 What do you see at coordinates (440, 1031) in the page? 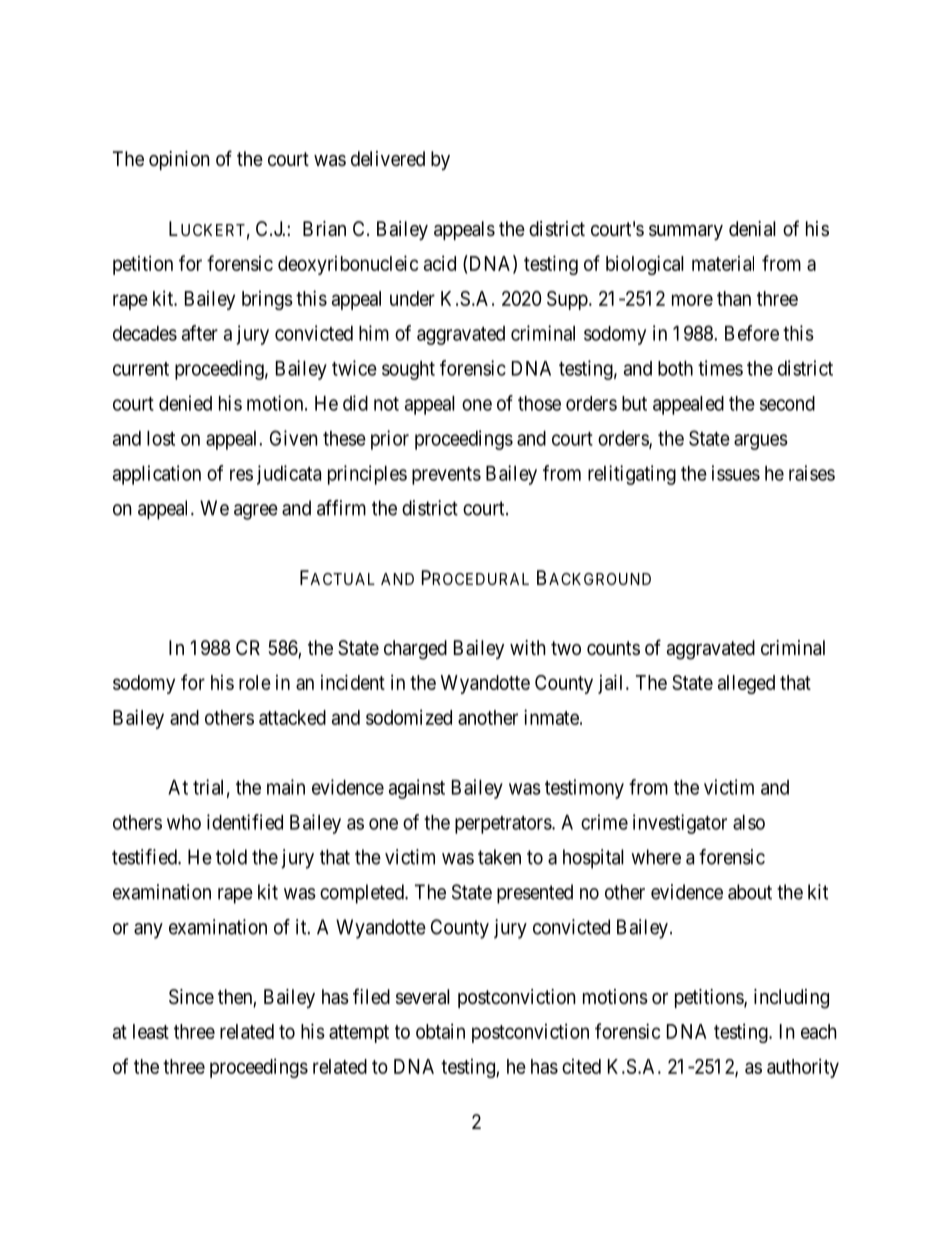
I see `obtain` at bounding box center [440, 1031].
